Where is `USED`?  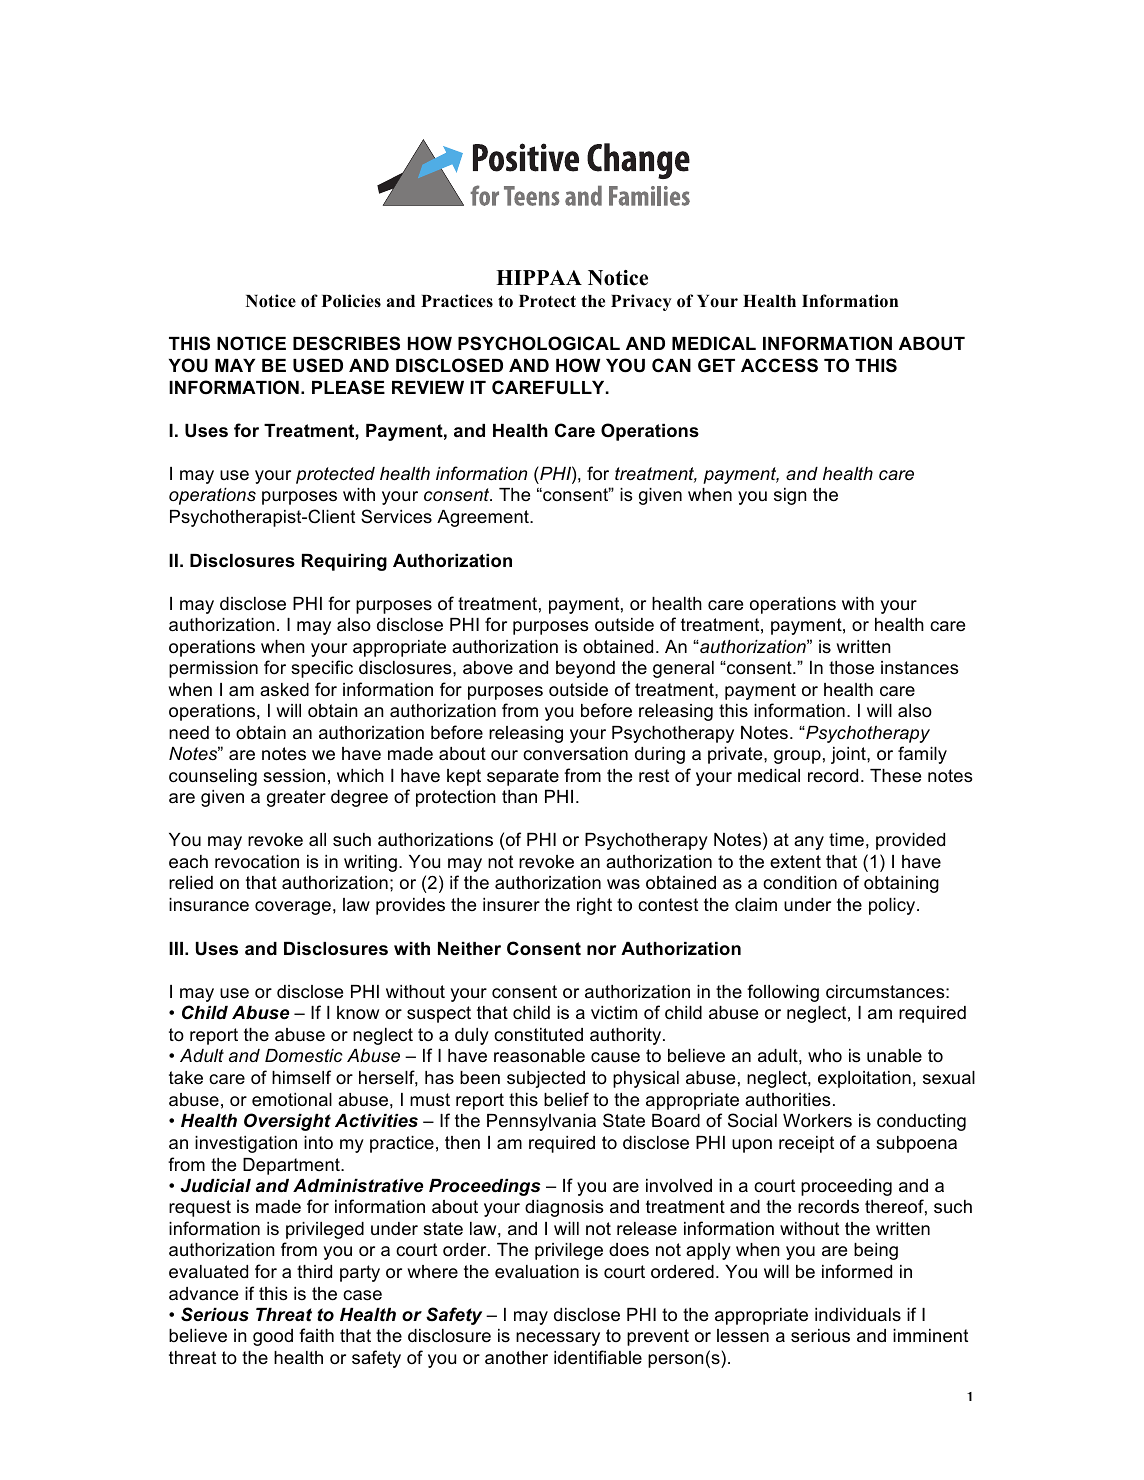 USED is located at coordinates (318, 365).
